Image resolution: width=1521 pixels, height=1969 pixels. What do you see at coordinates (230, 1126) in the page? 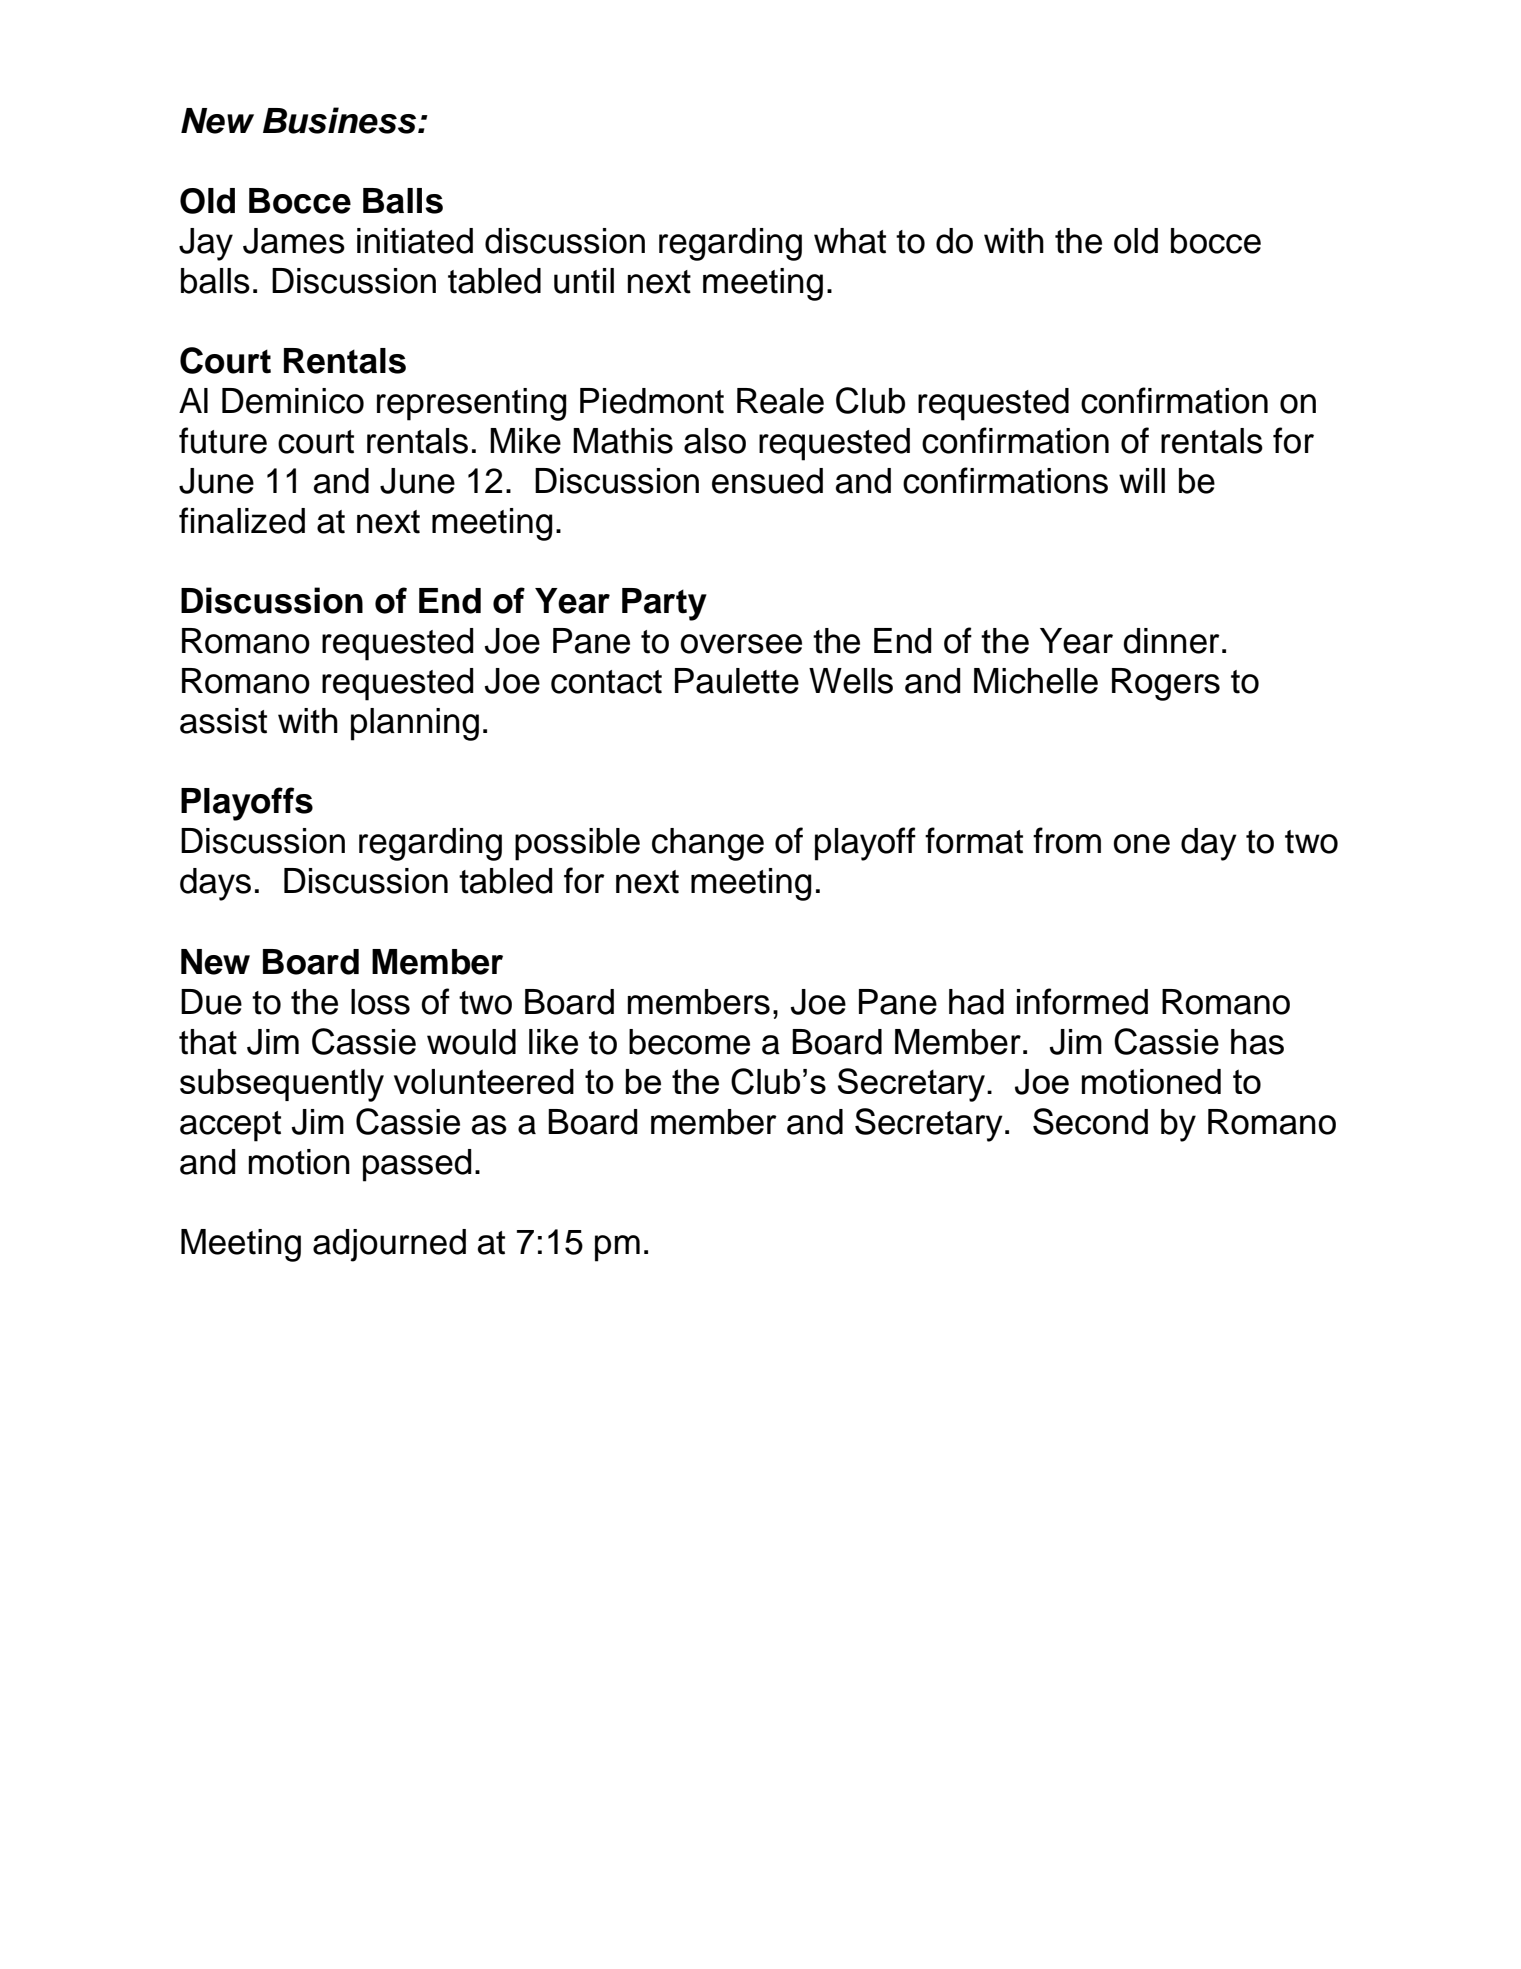
I see `accept` at bounding box center [230, 1126].
